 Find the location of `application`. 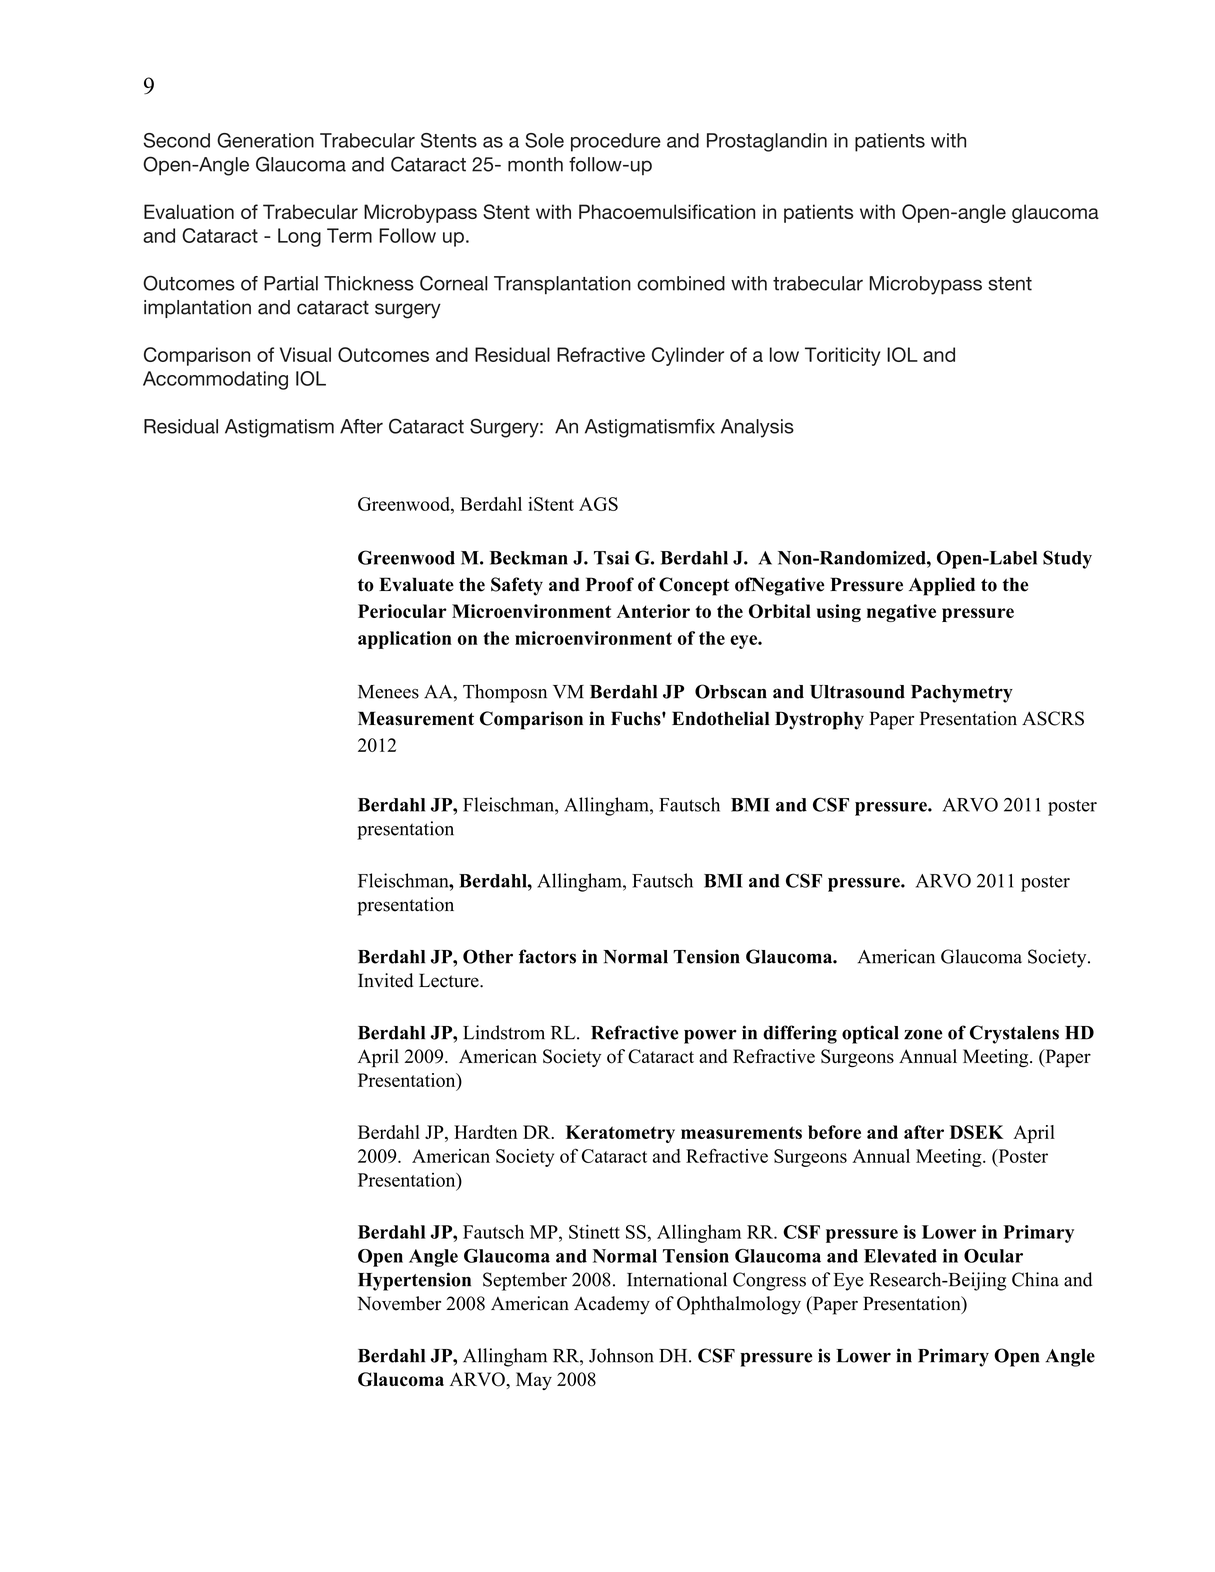

application is located at coordinates (405, 640).
